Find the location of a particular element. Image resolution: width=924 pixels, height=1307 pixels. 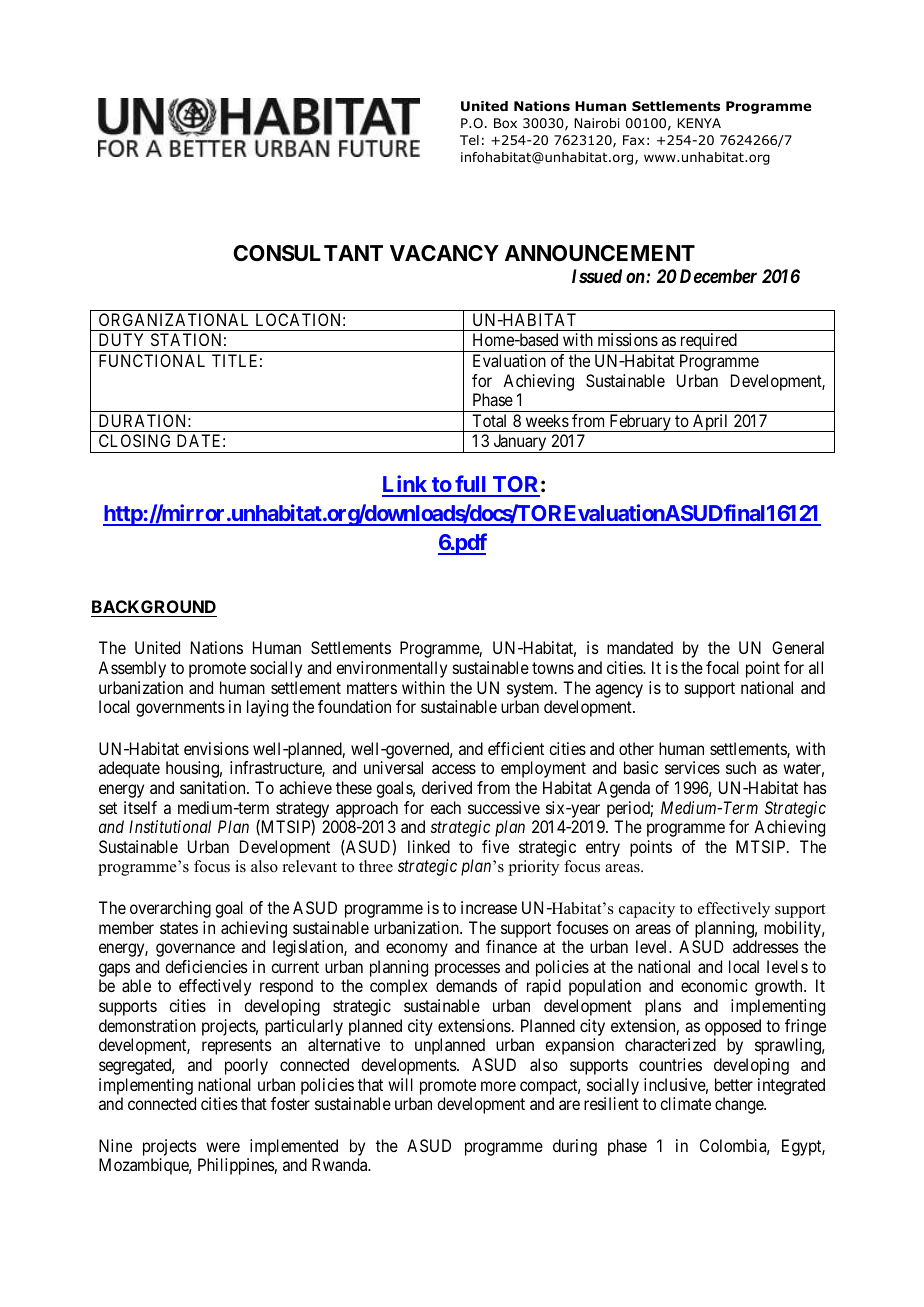

sanitation is located at coordinates (214, 787).
